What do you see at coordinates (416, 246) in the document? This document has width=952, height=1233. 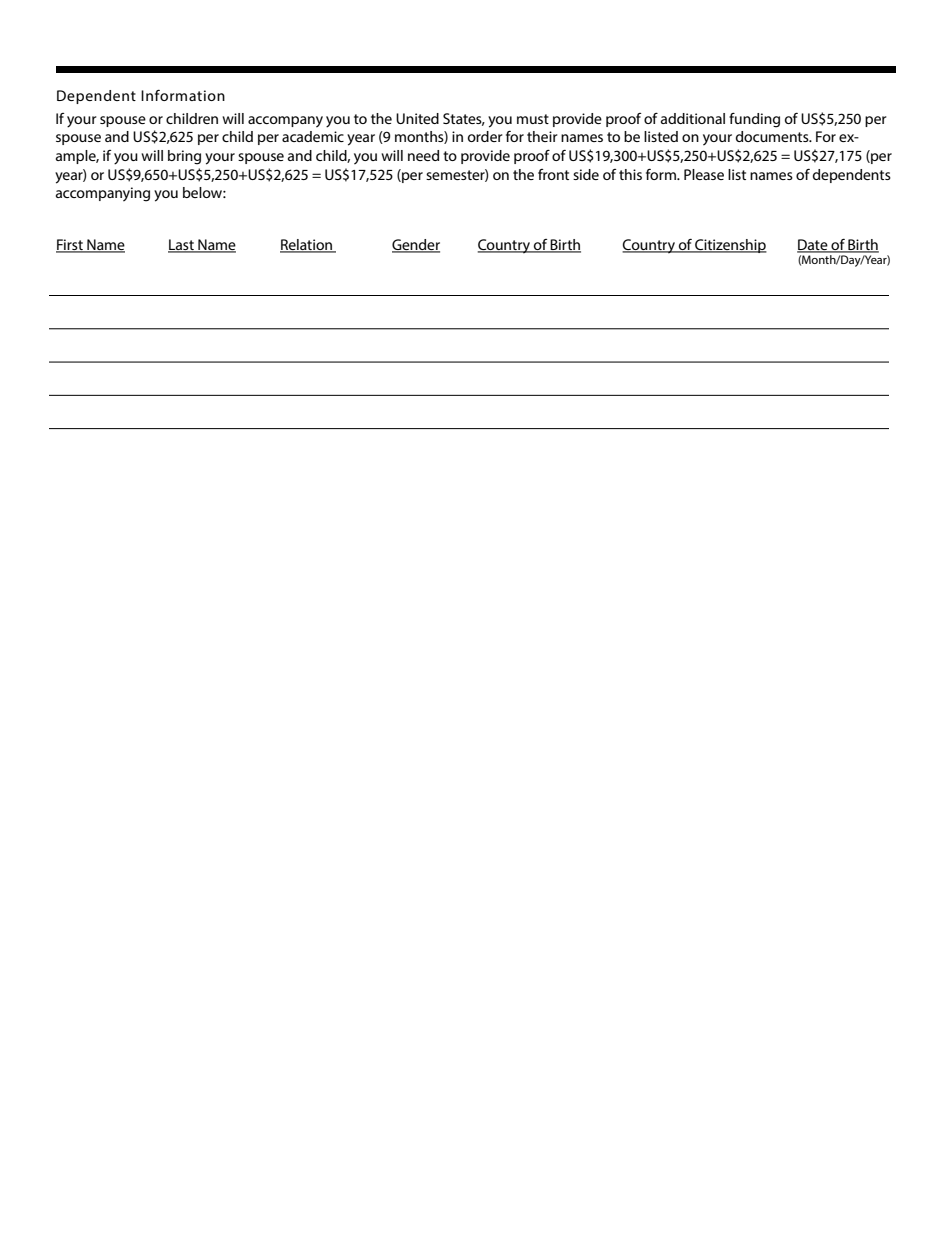 I see `Gender` at bounding box center [416, 246].
